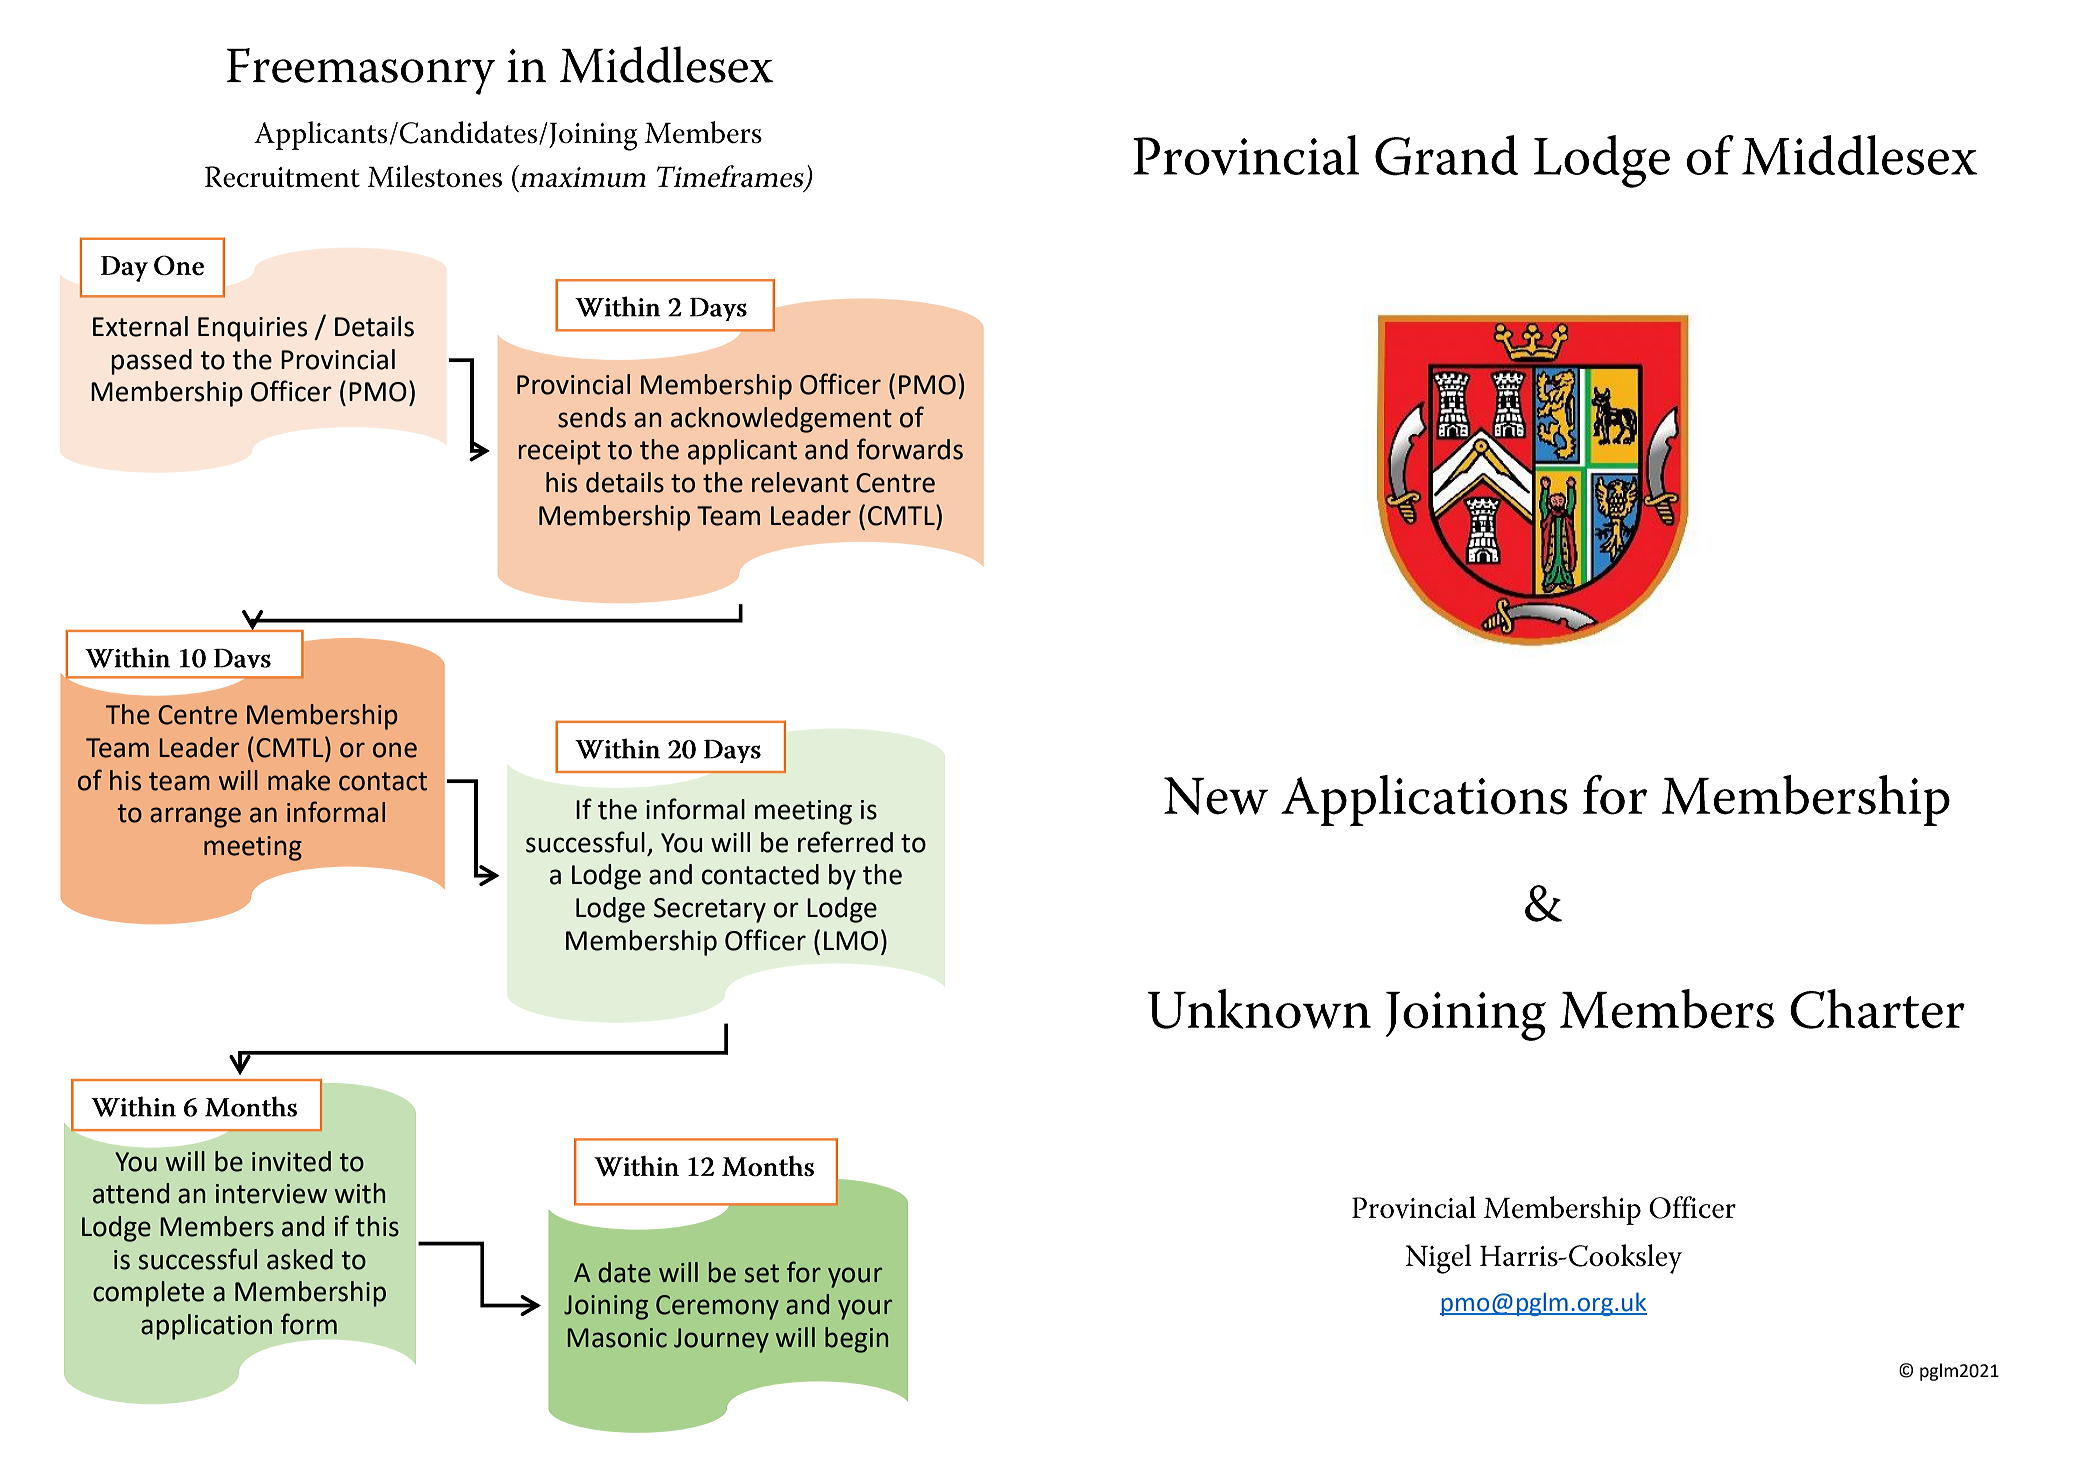 This document has width=2083, height=1473. What do you see at coordinates (252, 329) in the document?
I see `Enquiries` at bounding box center [252, 329].
